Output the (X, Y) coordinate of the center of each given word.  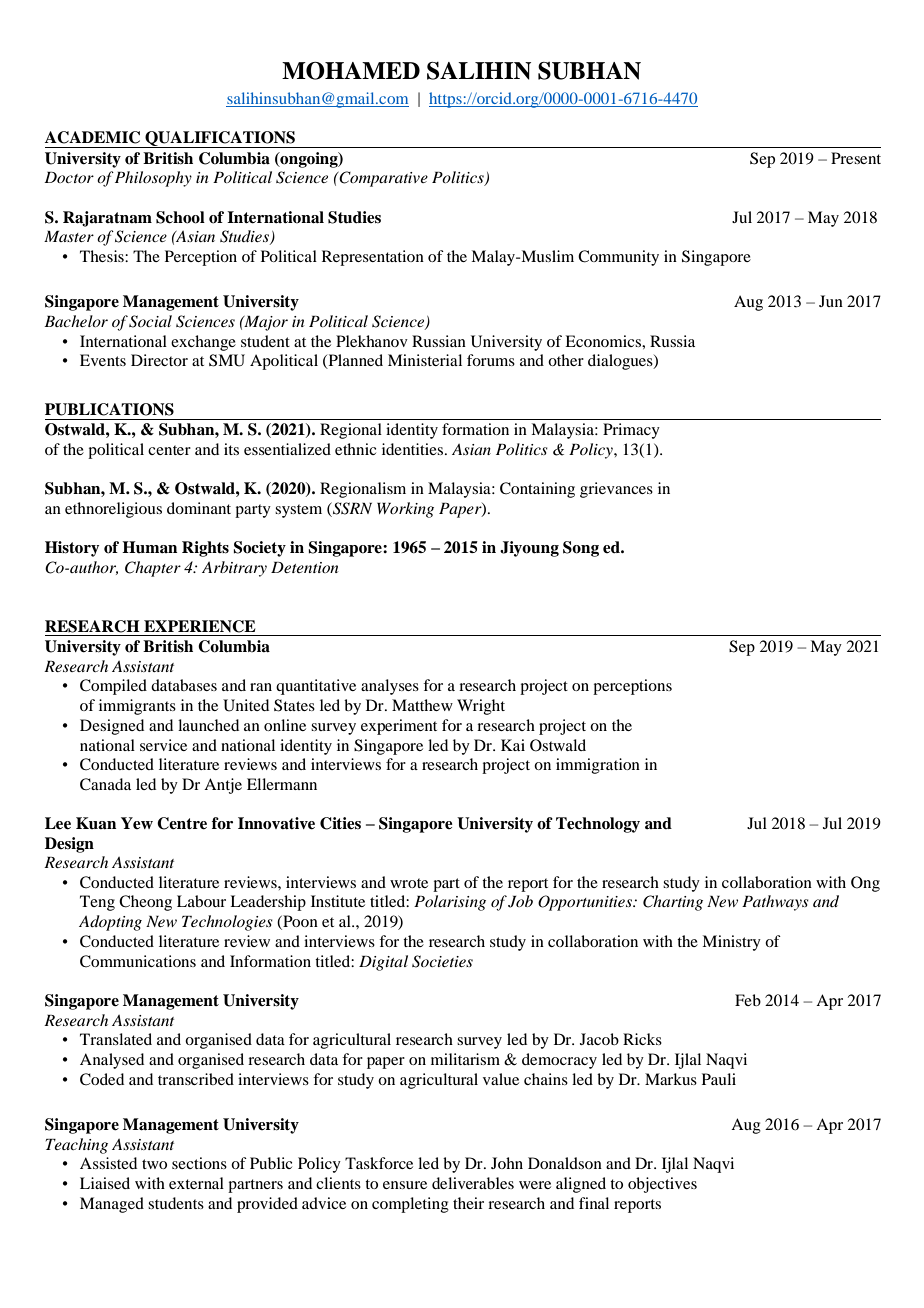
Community (618, 258)
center (169, 450)
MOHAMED (351, 71)
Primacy (631, 431)
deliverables (473, 1183)
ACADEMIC (92, 137)
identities (414, 449)
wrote (409, 883)
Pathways (775, 903)
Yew (137, 823)
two (154, 1164)
